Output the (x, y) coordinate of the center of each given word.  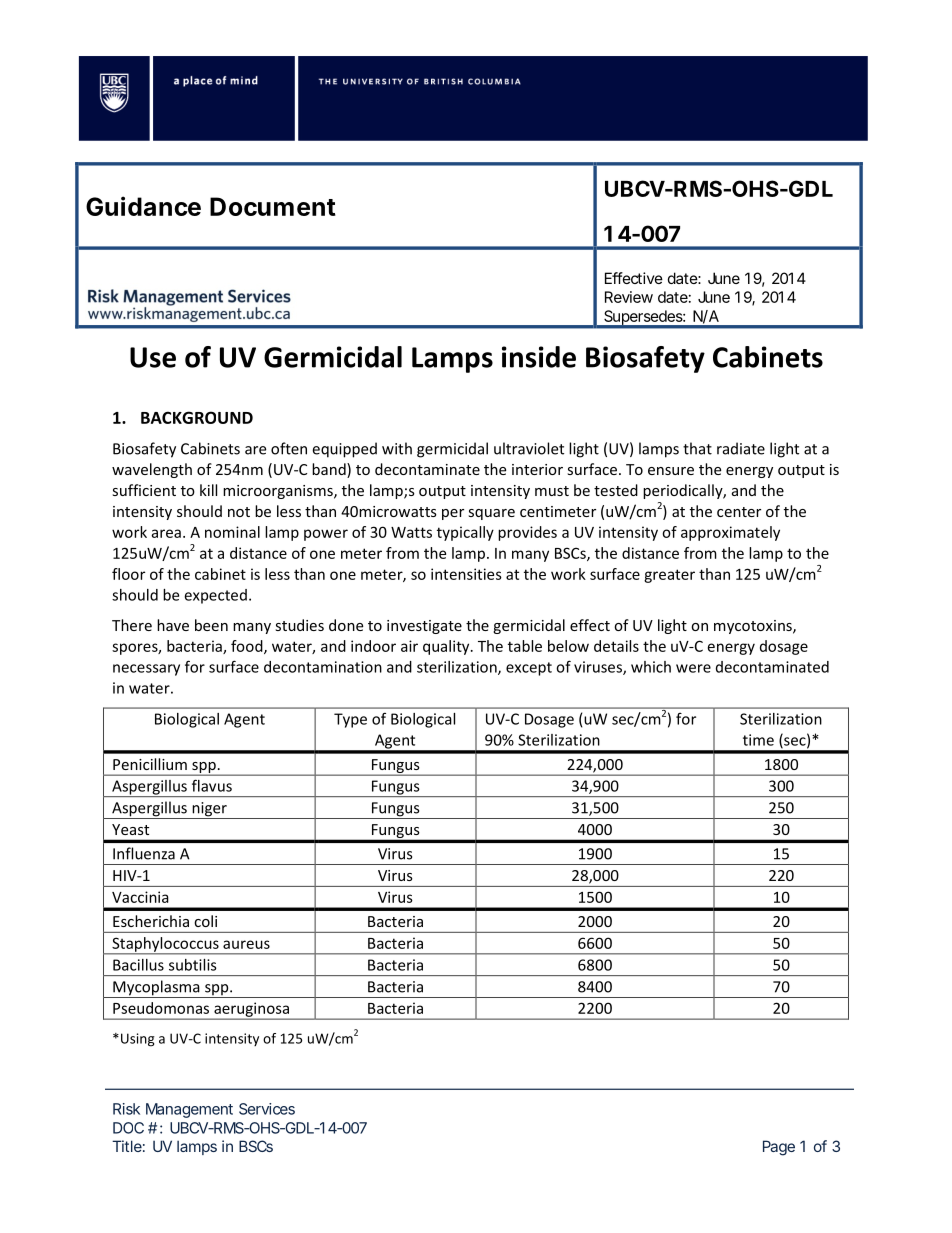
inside (539, 357)
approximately (730, 533)
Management (189, 1110)
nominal (232, 532)
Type (350, 720)
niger (209, 810)
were (693, 668)
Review (629, 297)
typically (465, 533)
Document (273, 206)
